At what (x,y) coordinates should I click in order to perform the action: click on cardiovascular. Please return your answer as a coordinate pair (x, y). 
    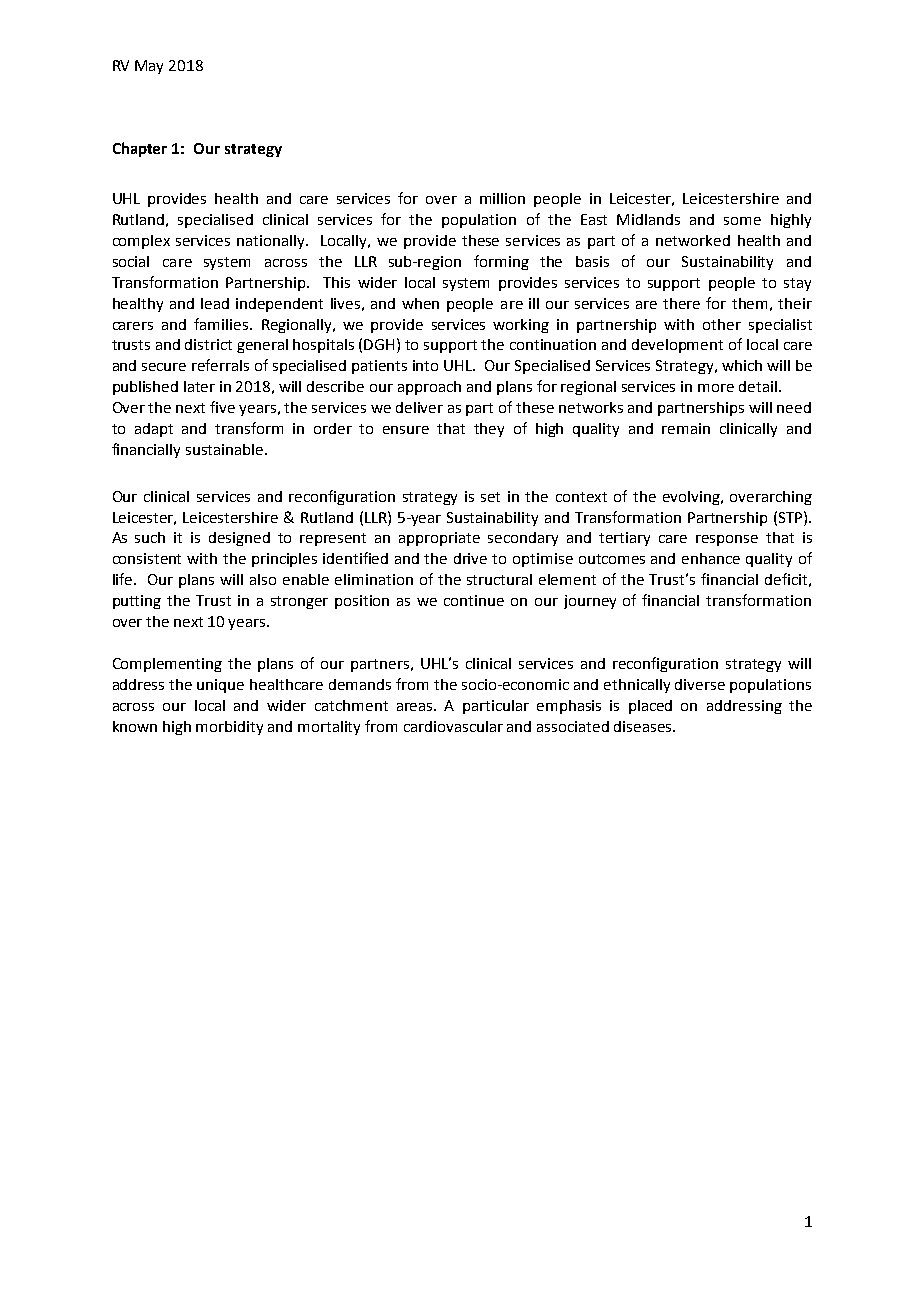
    Looking at the image, I should click on (453, 726).
